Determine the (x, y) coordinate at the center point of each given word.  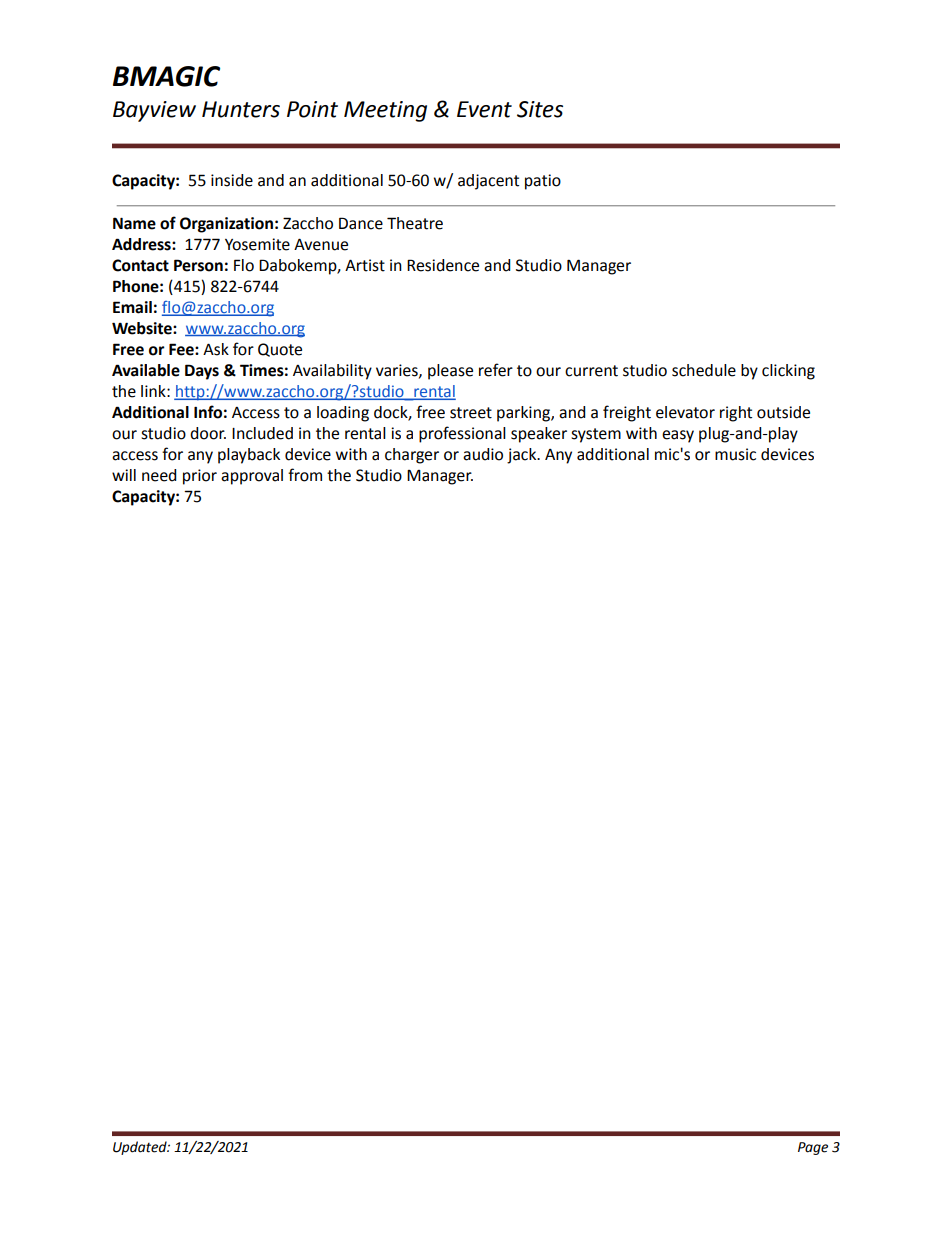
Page (813, 1148)
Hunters (241, 109)
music (735, 454)
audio (483, 454)
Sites (540, 109)
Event (484, 109)
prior (200, 477)
